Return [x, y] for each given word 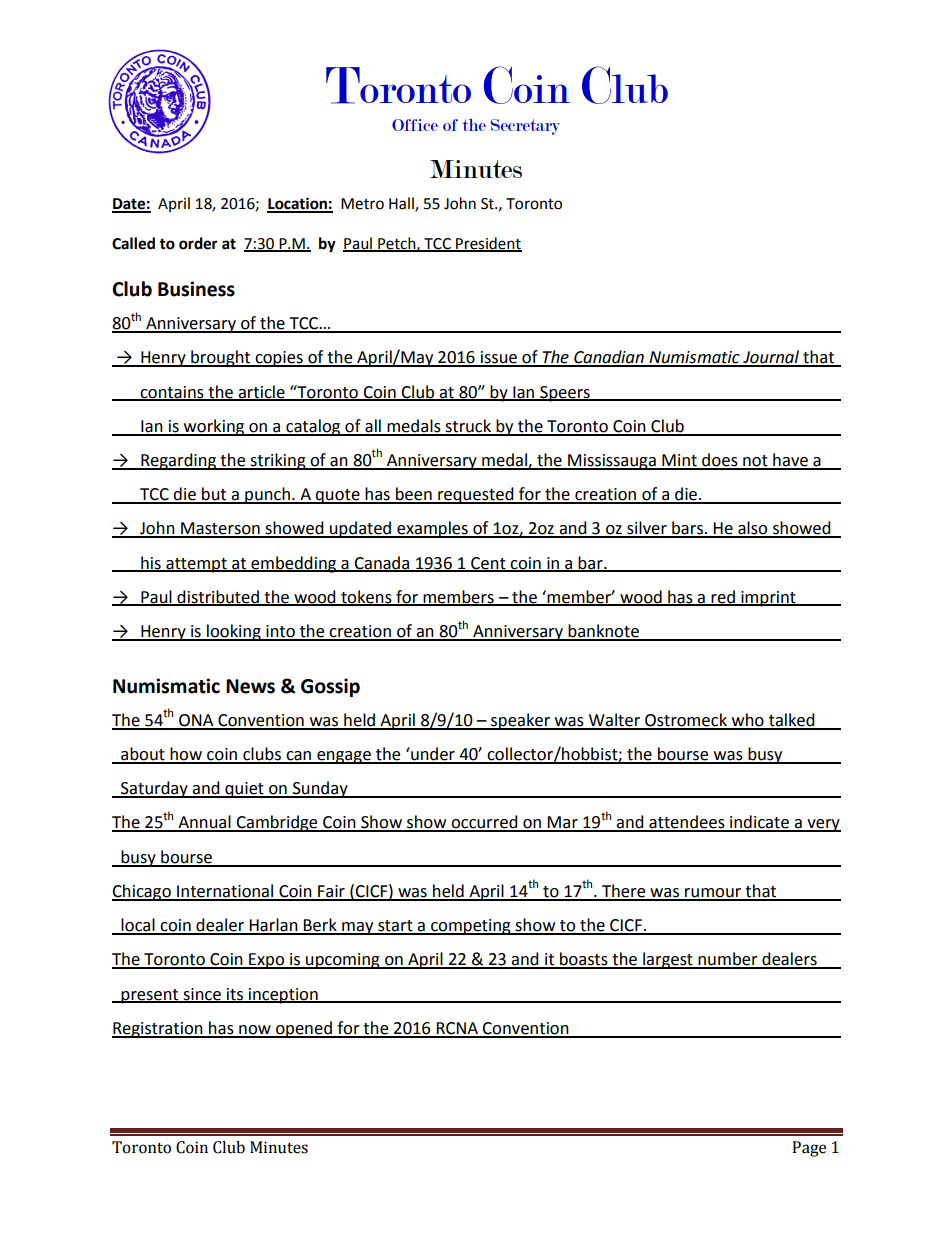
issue [499, 358]
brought [221, 358]
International [225, 892]
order [198, 243]
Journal [771, 358]
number [728, 960]
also [753, 529]
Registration [158, 1030]
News [250, 686]
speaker [520, 721]
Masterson [220, 529]
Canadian [609, 358]
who [747, 721]
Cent [488, 564]
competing [471, 927]
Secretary [525, 127]
